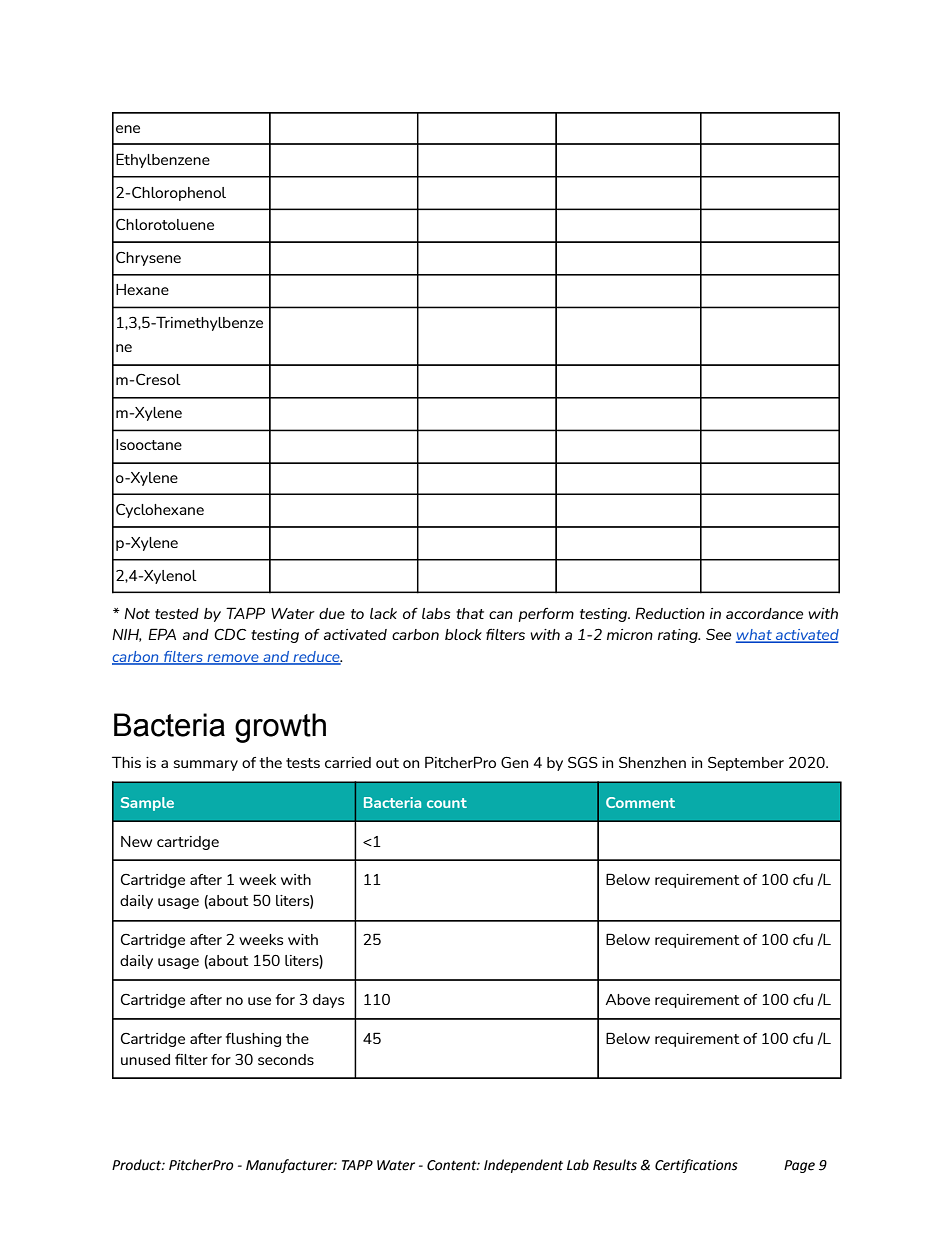  I want to click on count, so click(447, 803).
